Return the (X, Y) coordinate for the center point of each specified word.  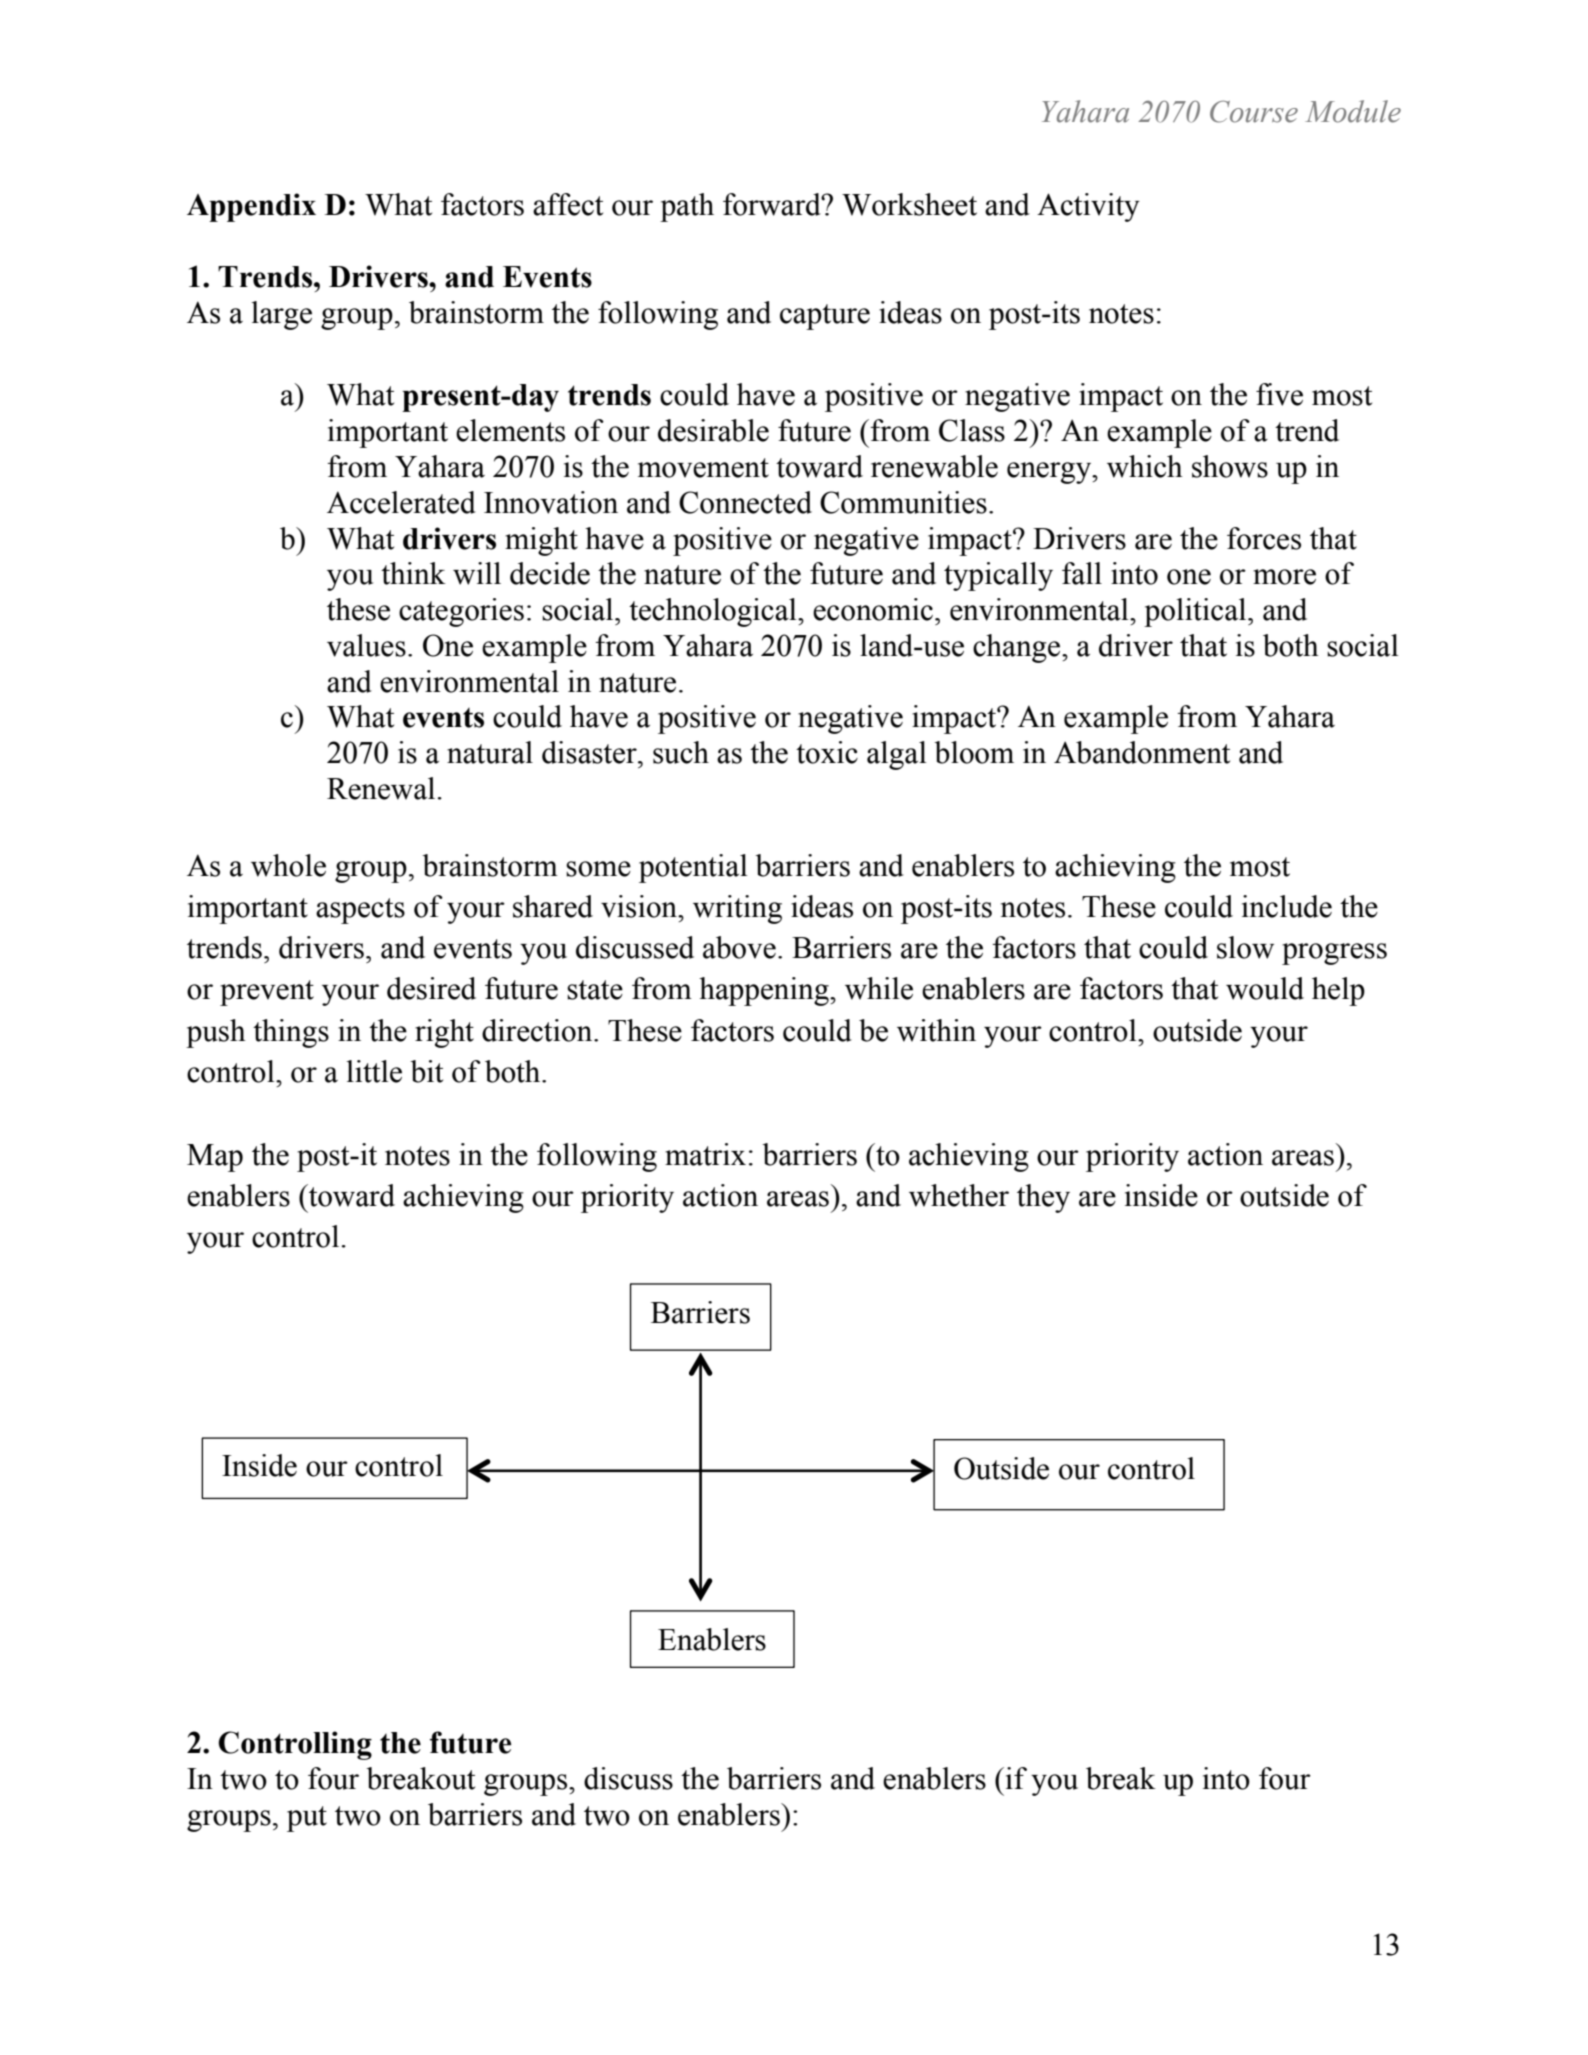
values (366, 645)
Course (1254, 111)
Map (215, 1158)
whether (959, 1195)
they (1043, 1198)
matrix (705, 1154)
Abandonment (1142, 752)
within (936, 1030)
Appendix (251, 207)
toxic (827, 752)
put (307, 1819)
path (687, 207)
